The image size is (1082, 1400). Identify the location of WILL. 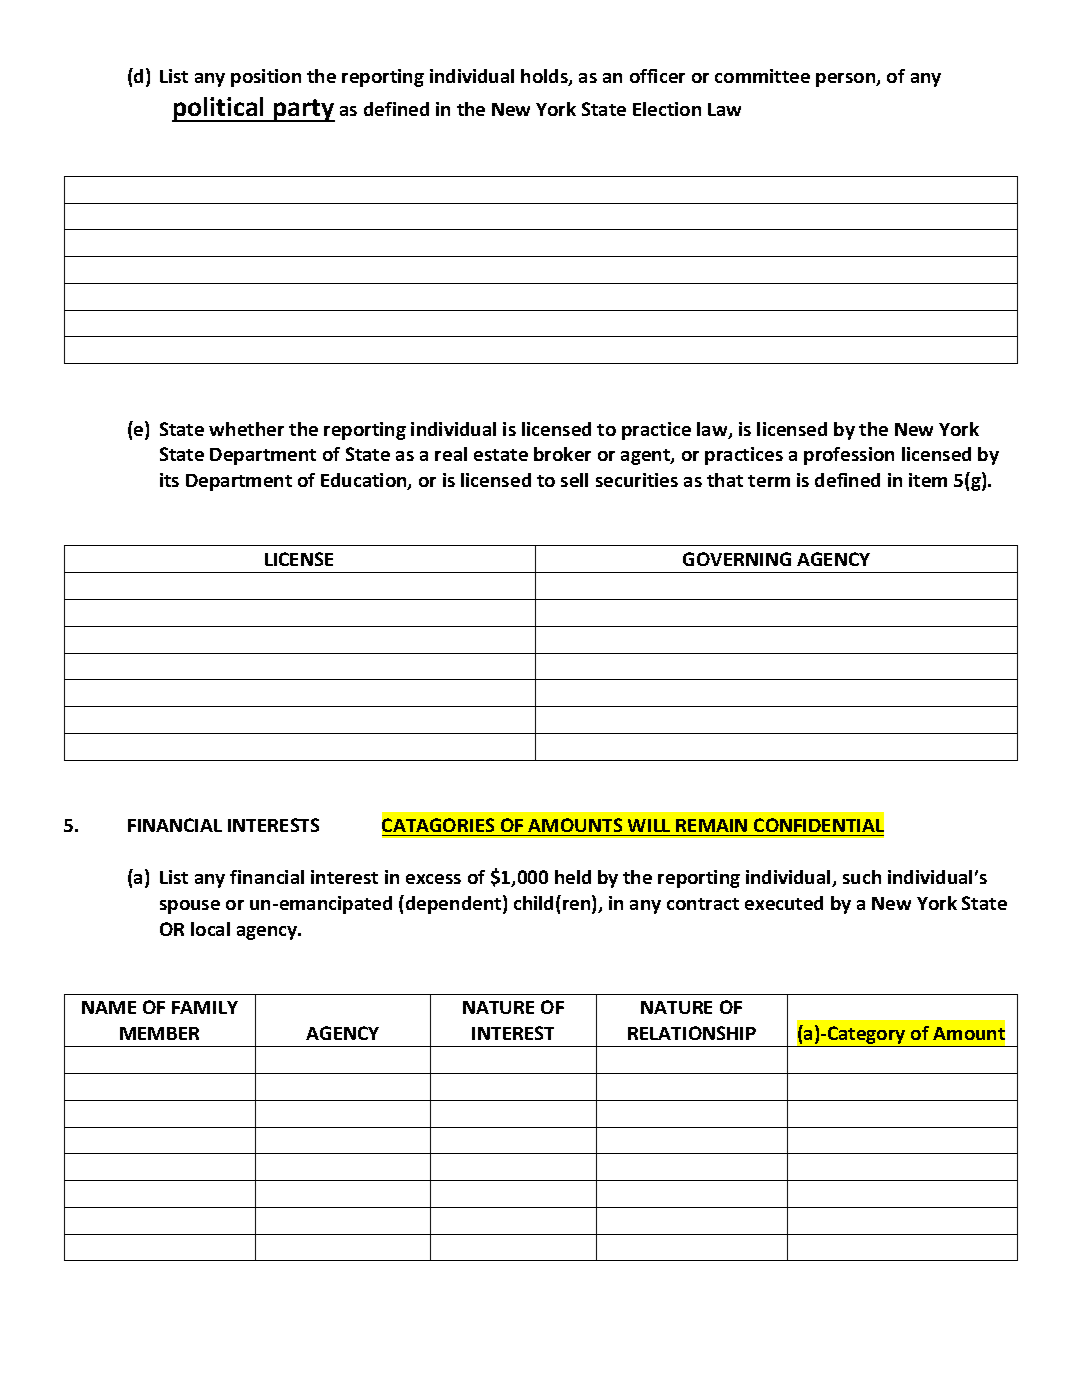
(649, 825).
